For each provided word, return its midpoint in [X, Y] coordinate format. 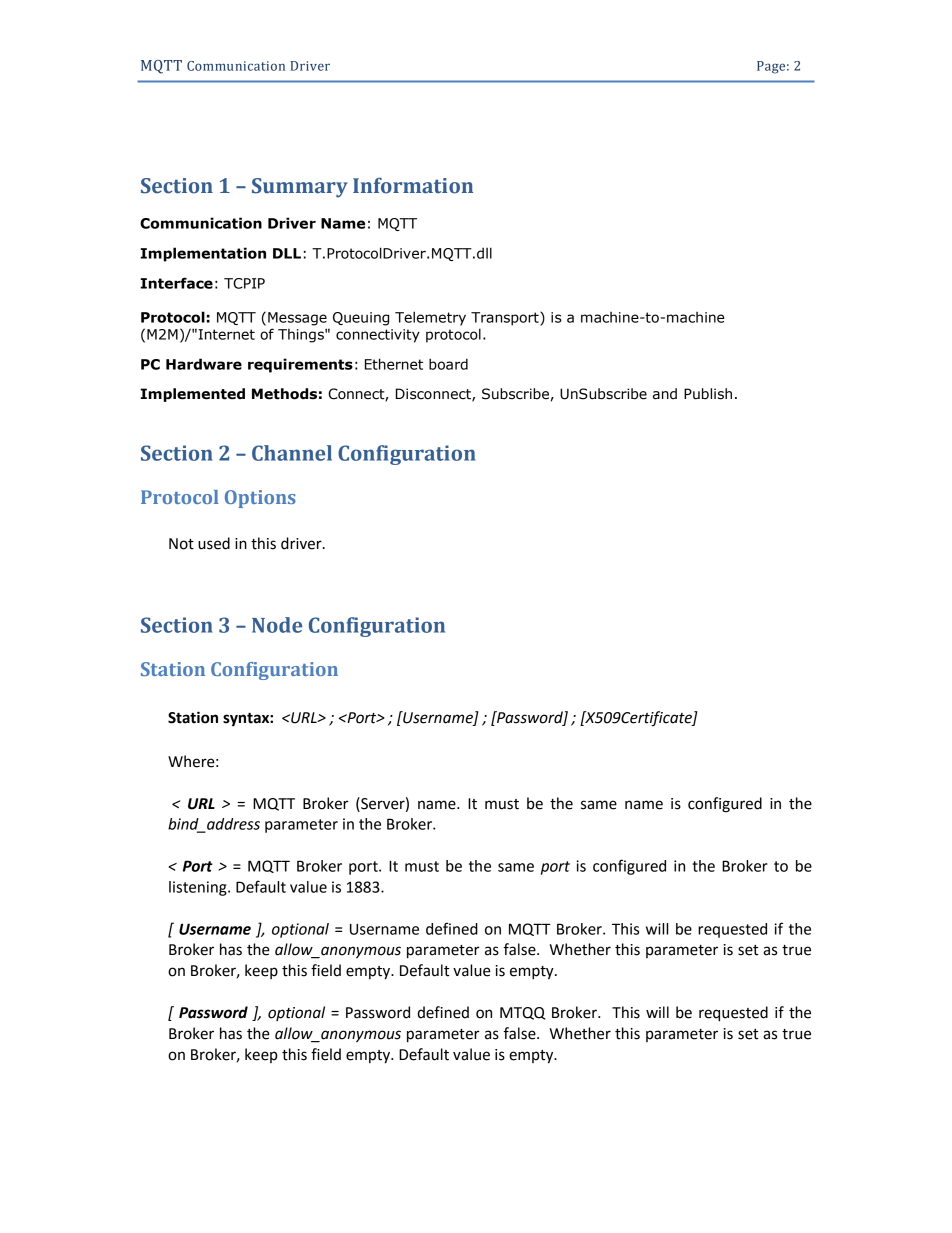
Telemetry [430, 318]
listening [199, 888]
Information [413, 185]
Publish [708, 394]
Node [277, 625]
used [214, 543]
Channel [292, 453]
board [448, 364]
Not [181, 544]
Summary [300, 188]
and [665, 394]
